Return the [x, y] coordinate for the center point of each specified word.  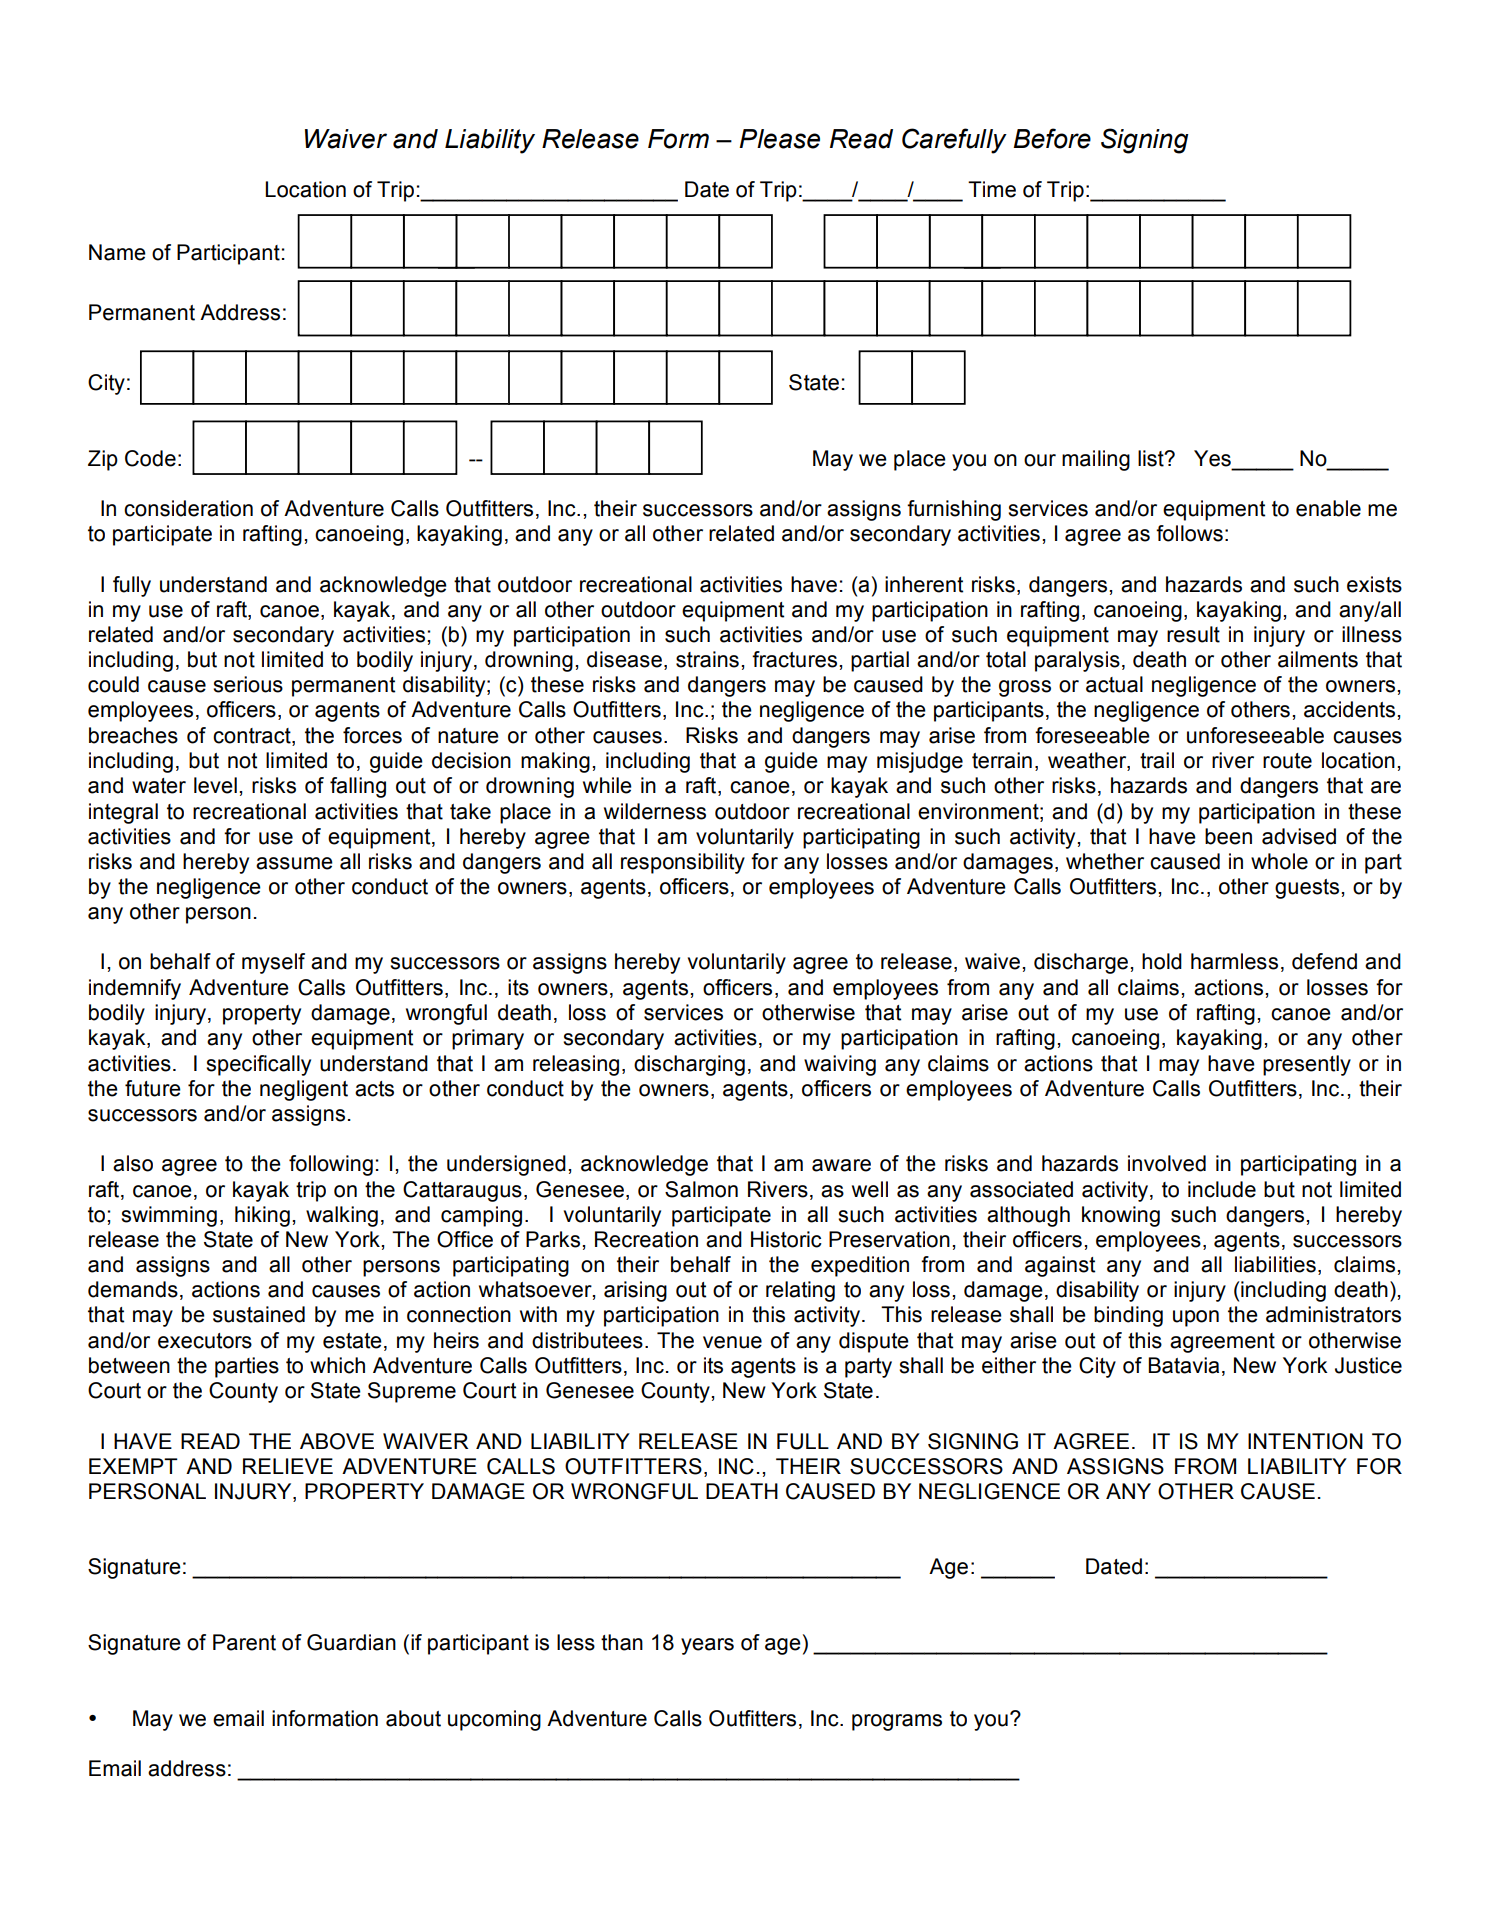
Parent [244, 1642]
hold [1162, 961]
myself [273, 963]
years [707, 1646]
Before [1052, 138]
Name [117, 252]
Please [779, 139]
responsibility [683, 863]
